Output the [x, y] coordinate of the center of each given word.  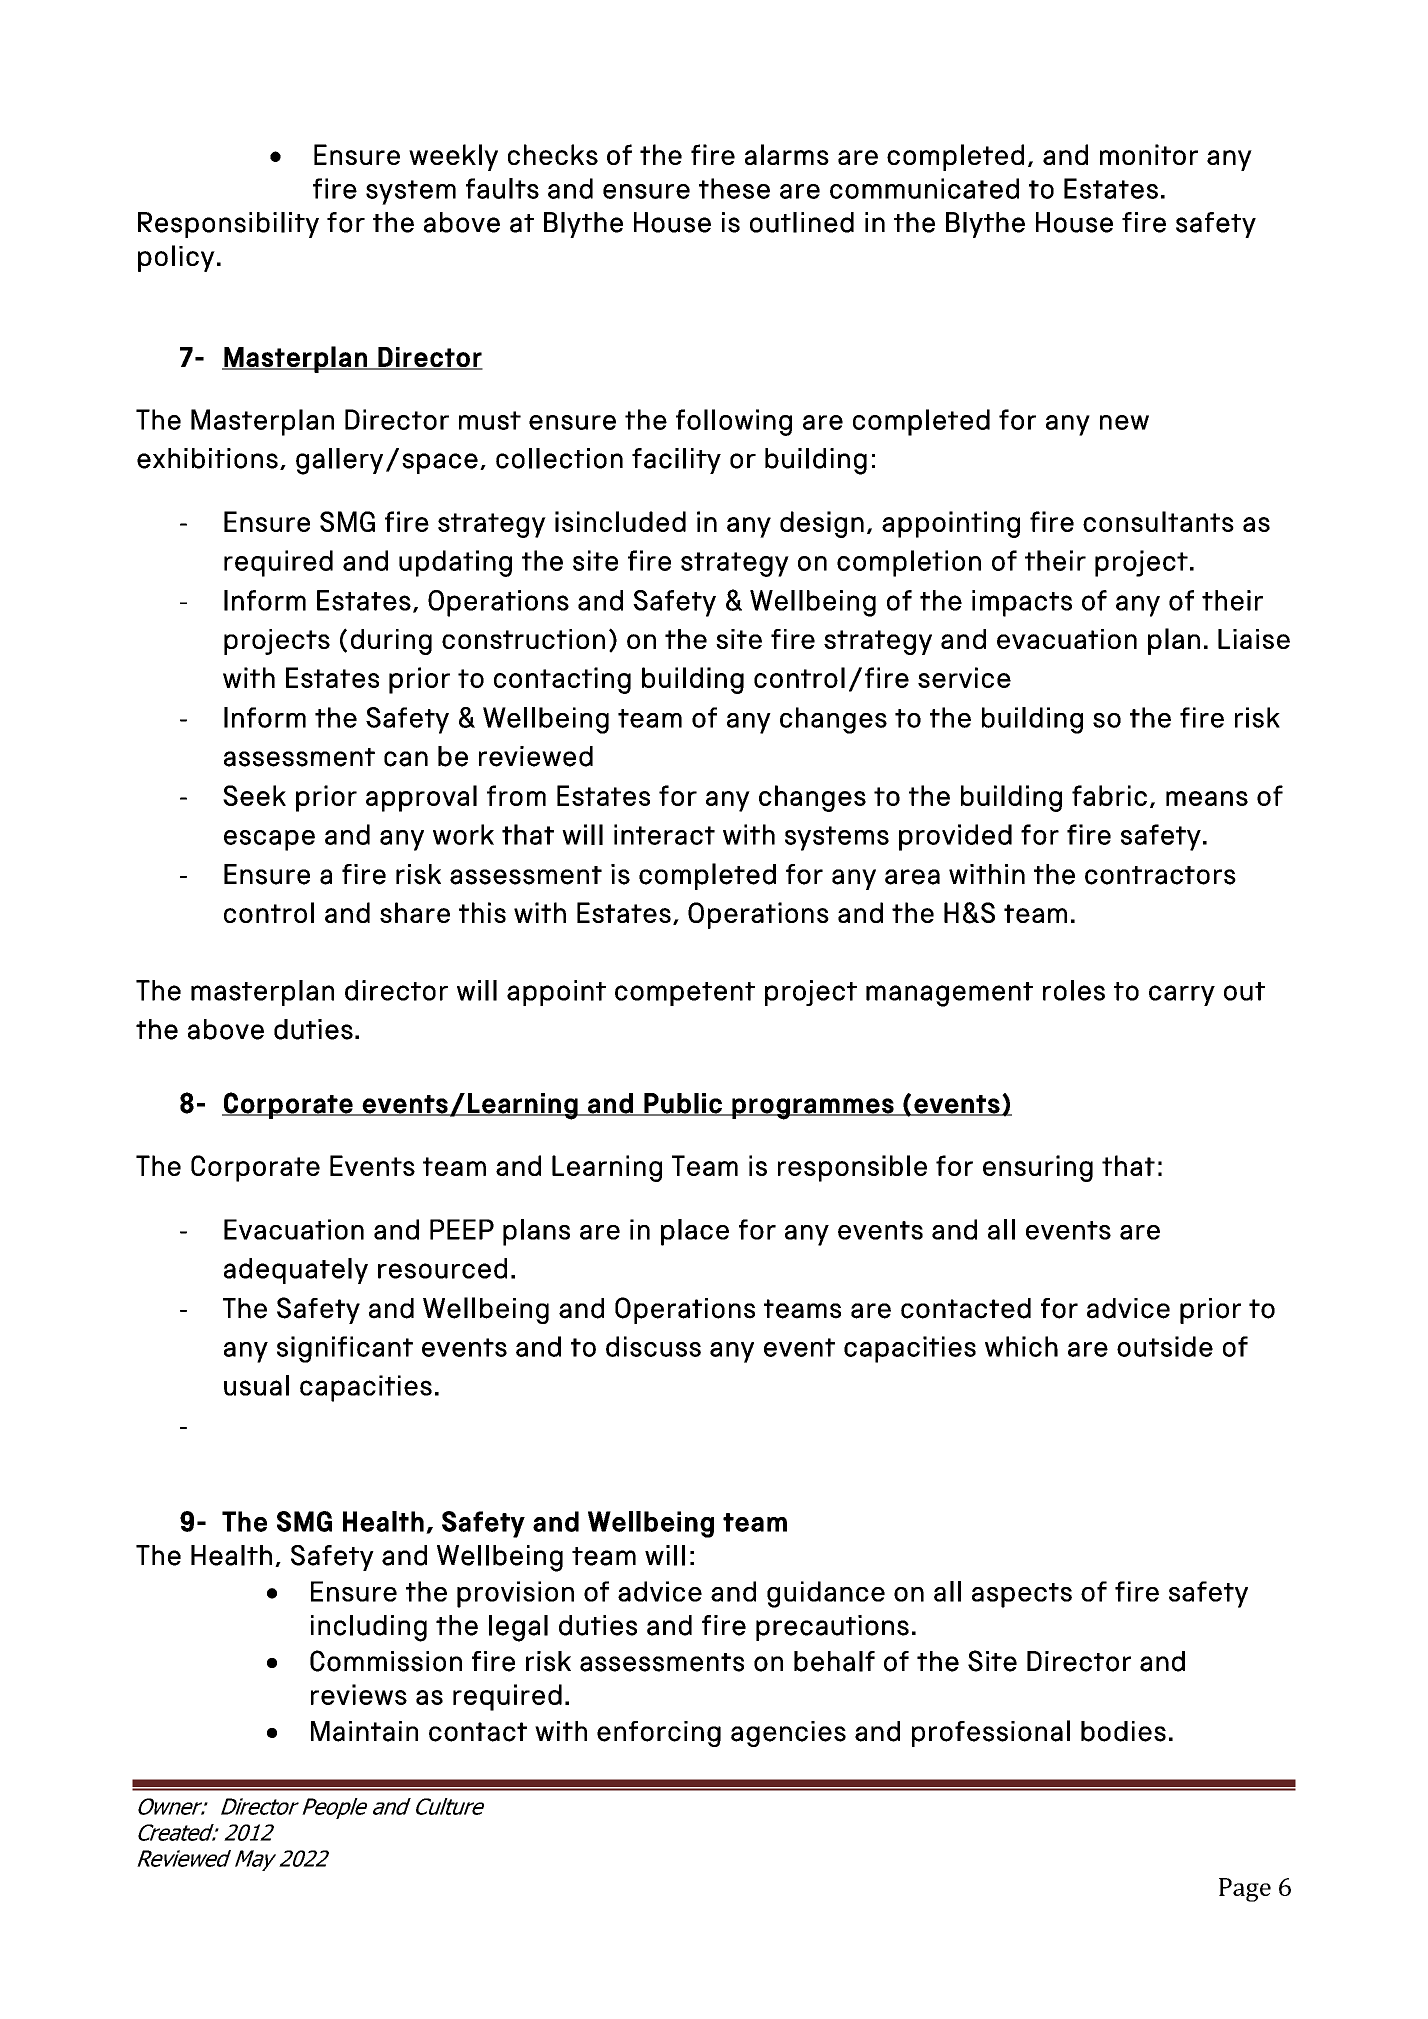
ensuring [1038, 1168]
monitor [1149, 154]
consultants [1158, 521]
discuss [653, 1346]
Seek [254, 795]
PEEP [462, 1229]
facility [676, 461]
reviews [359, 1694]
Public [683, 1104]
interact [664, 834]
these [734, 188]
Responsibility [228, 225]
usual [256, 1385]
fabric [1109, 795]
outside [1165, 1346]
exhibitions [207, 458]
